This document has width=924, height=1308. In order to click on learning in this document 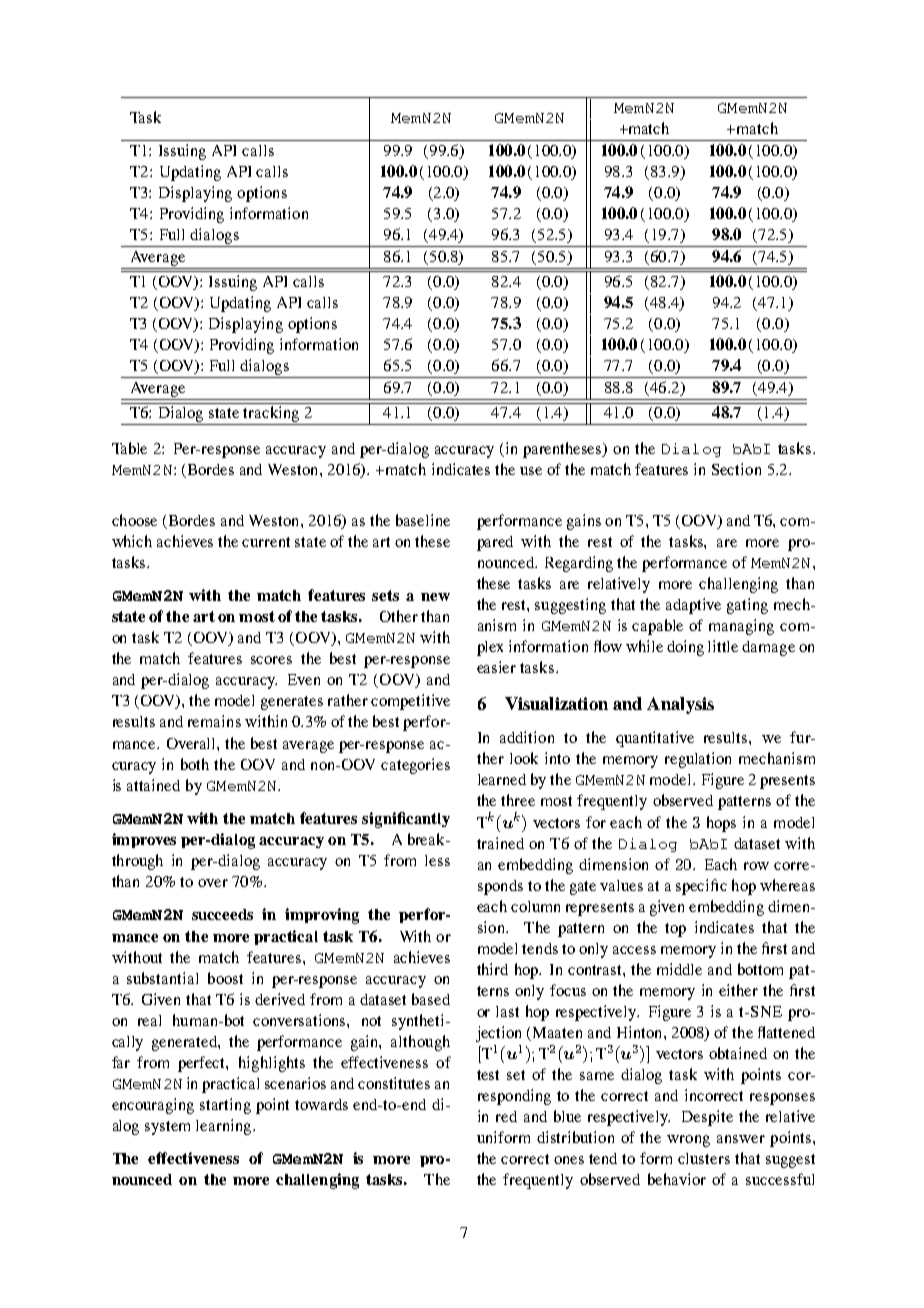, I will do `click(225, 1127)`.
